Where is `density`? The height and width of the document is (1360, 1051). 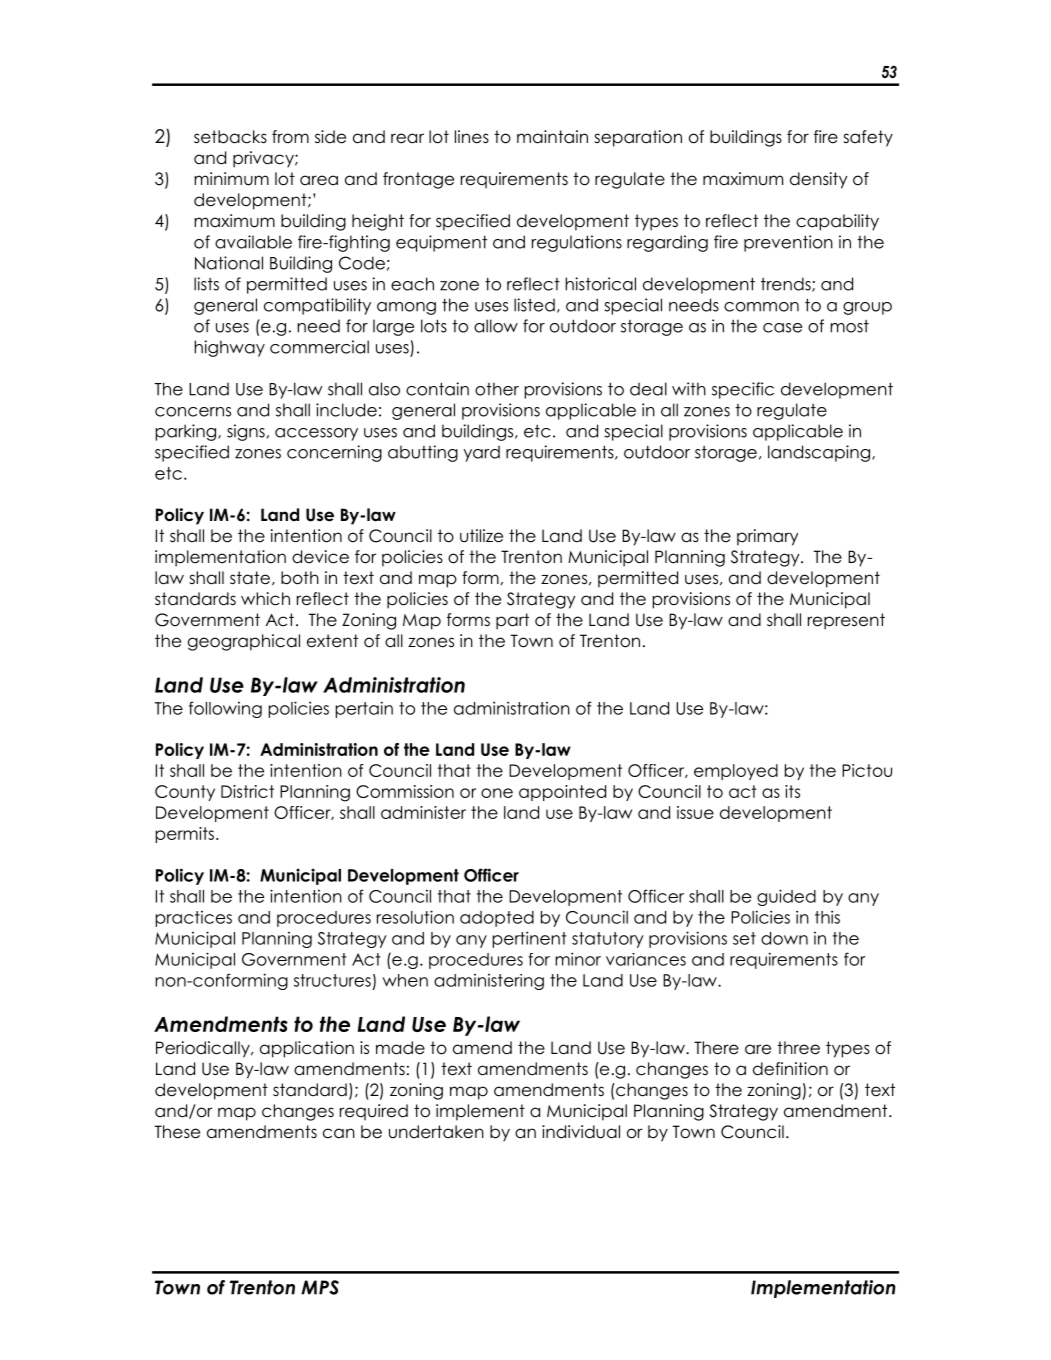 density is located at coordinates (819, 180).
